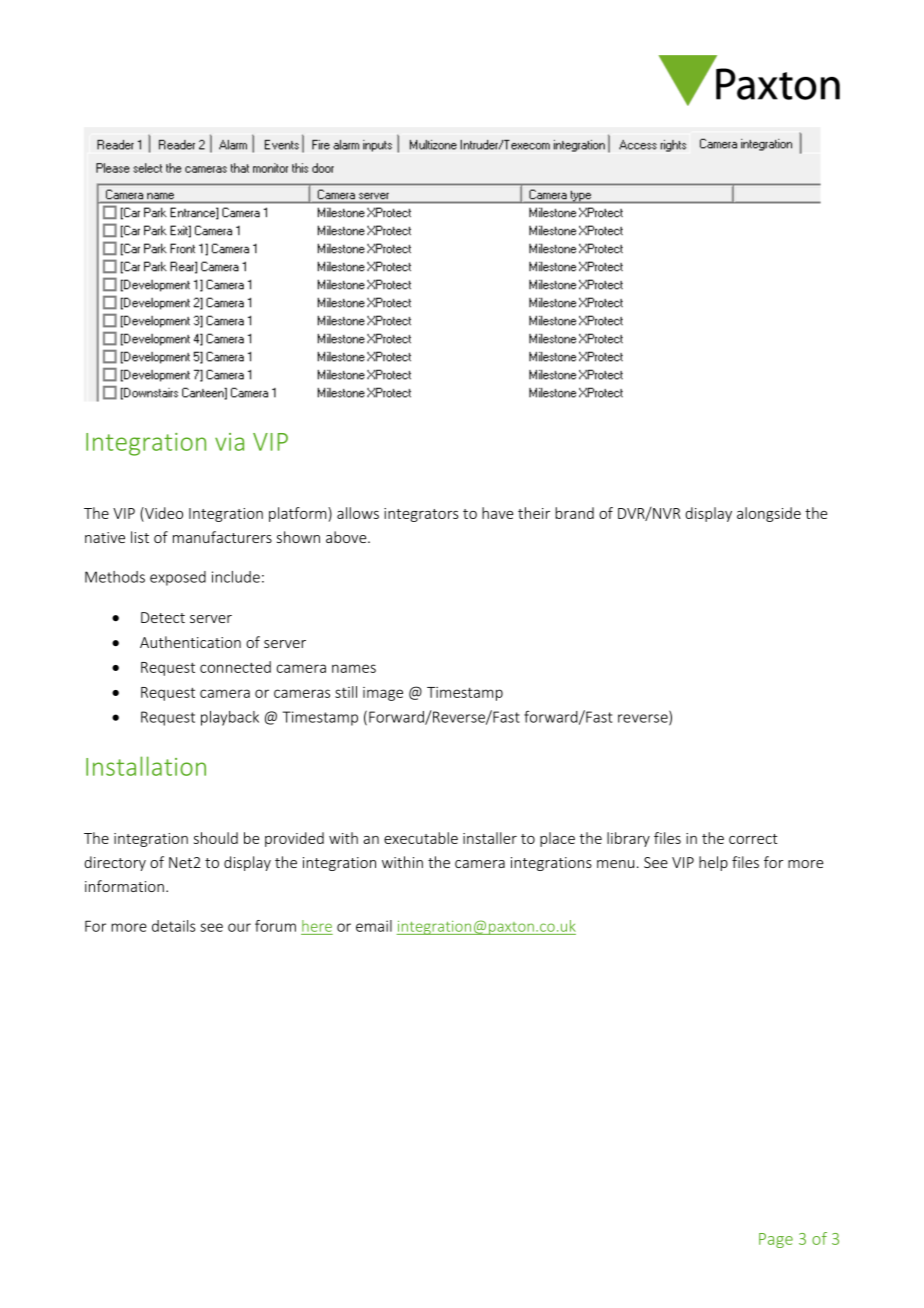  I want to click on playback, so click(230, 718).
